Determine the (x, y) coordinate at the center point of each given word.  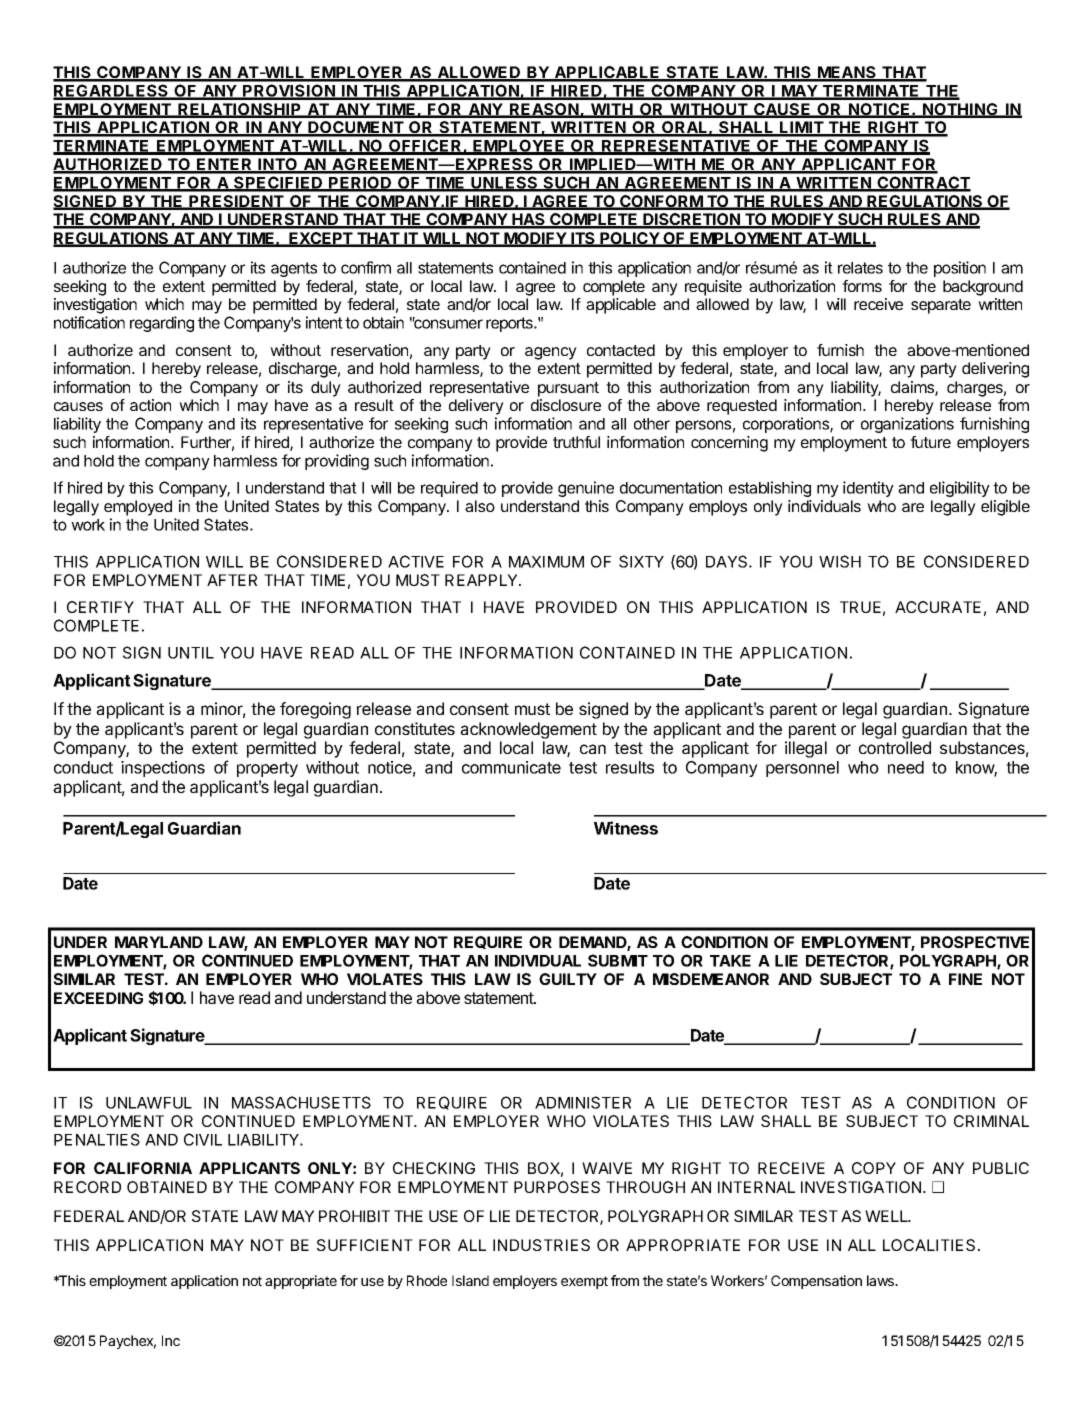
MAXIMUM (546, 562)
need (906, 767)
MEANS (847, 73)
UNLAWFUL (149, 1103)
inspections (163, 769)
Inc (171, 1340)
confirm (366, 267)
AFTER (232, 580)
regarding (162, 324)
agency (551, 353)
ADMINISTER (583, 1102)
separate (941, 306)
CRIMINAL (991, 1121)
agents (294, 269)
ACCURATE (938, 607)
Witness (626, 828)
